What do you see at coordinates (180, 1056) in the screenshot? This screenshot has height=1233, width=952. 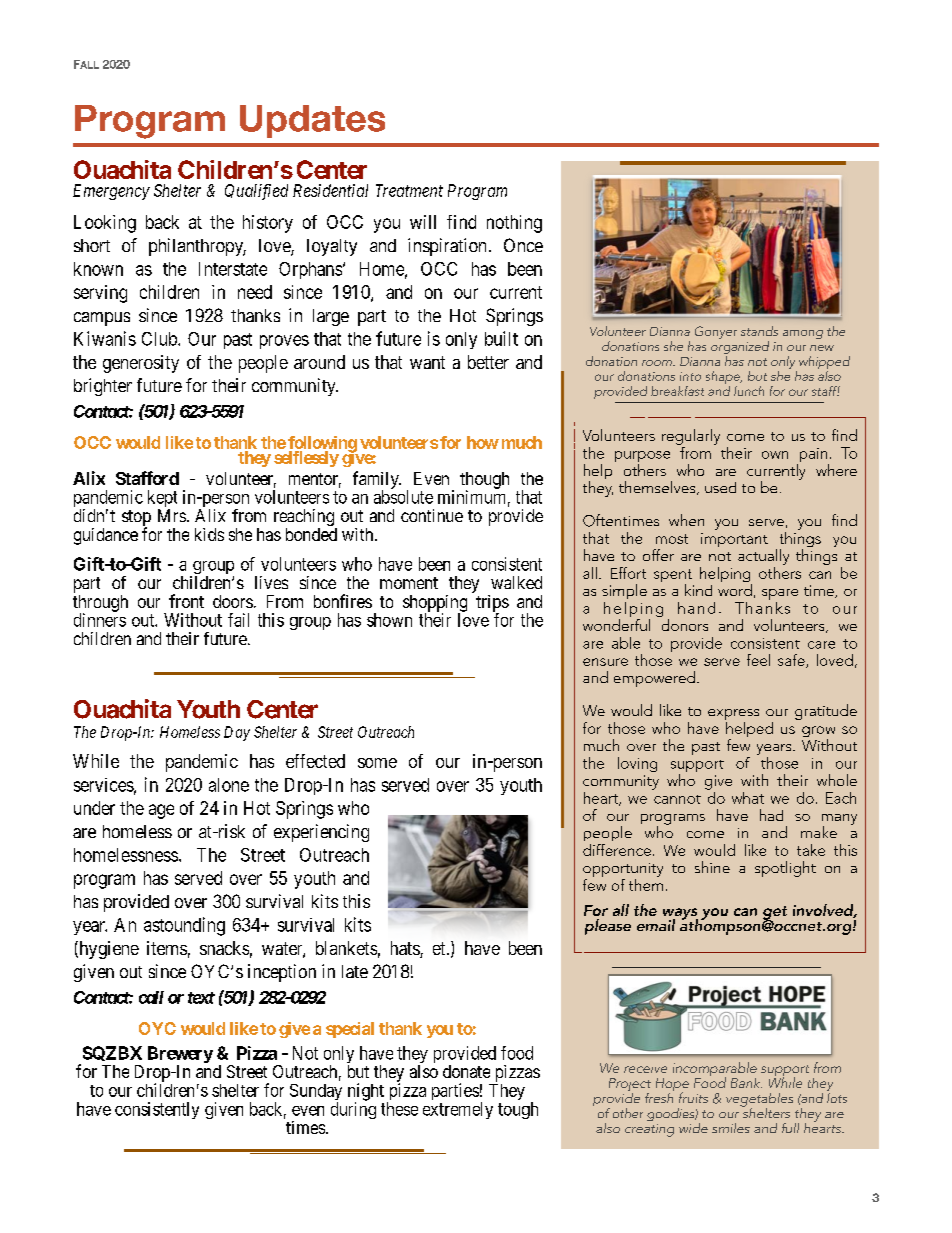 I see `Brewery` at bounding box center [180, 1056].
